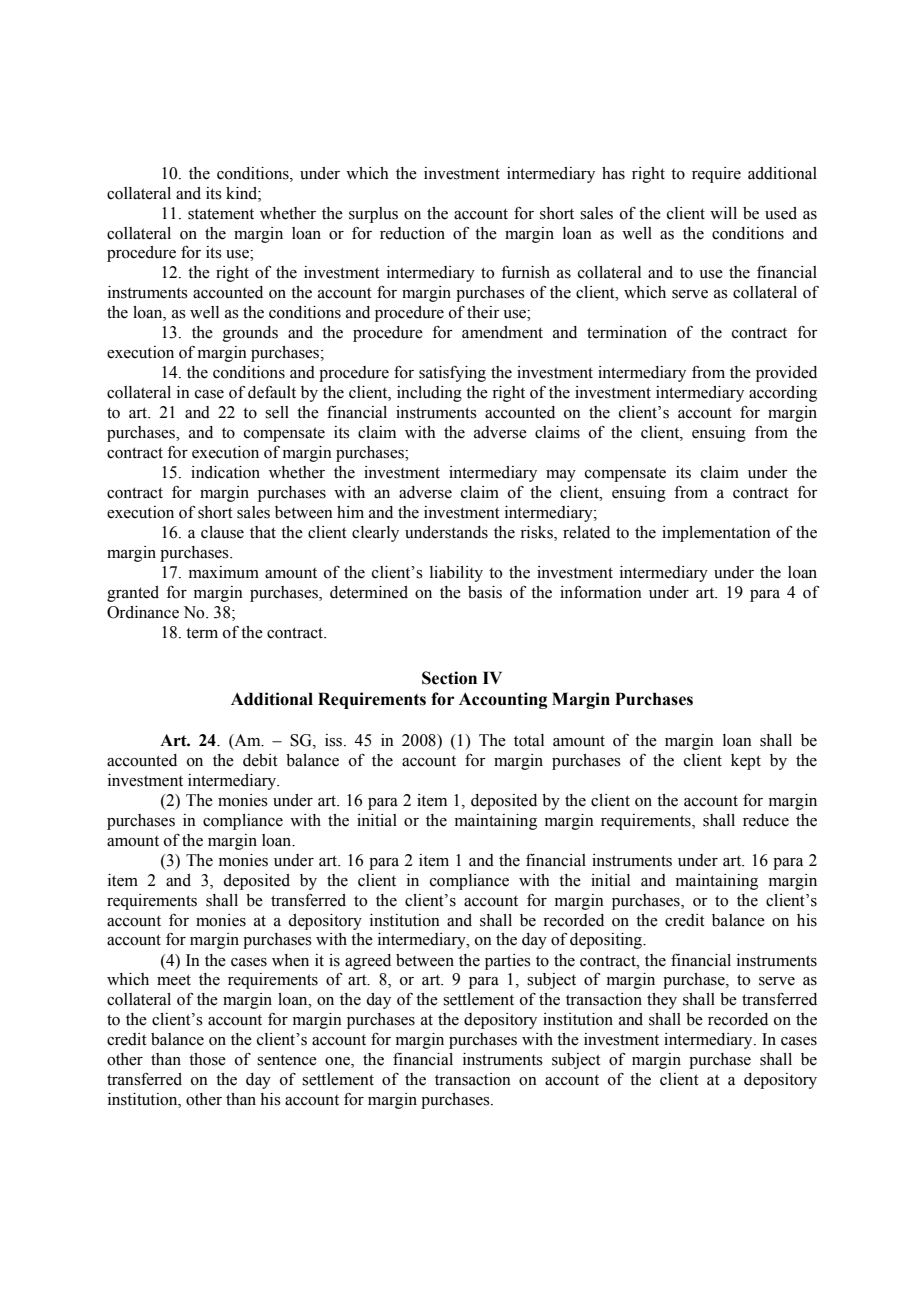  I want to click on Ordinance, so click(143, 612).
